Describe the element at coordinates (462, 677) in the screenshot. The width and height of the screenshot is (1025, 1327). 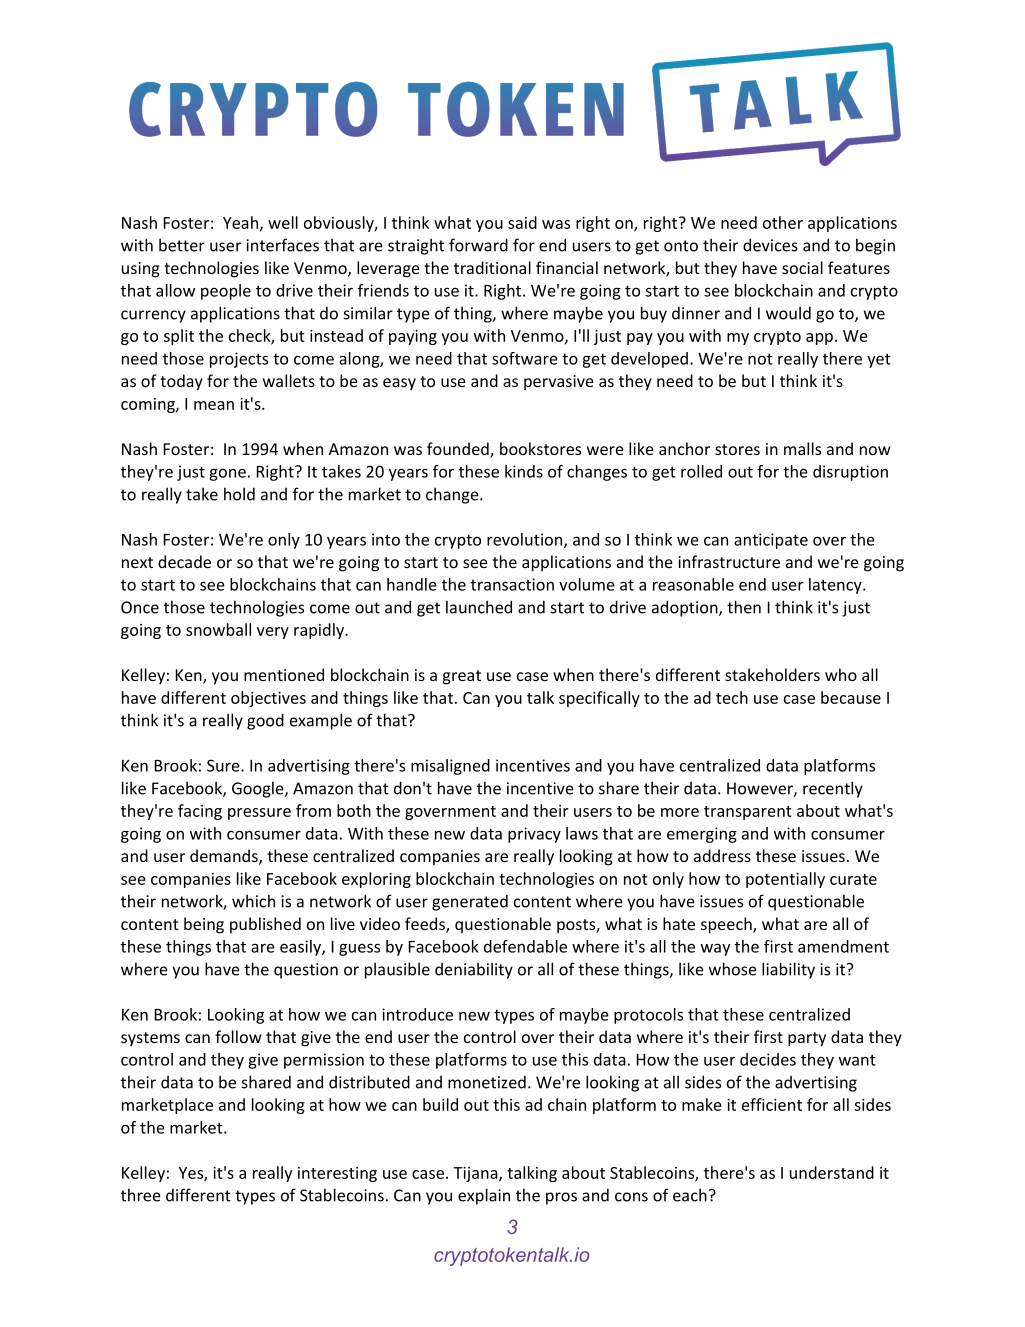
I see `great` at that location.
